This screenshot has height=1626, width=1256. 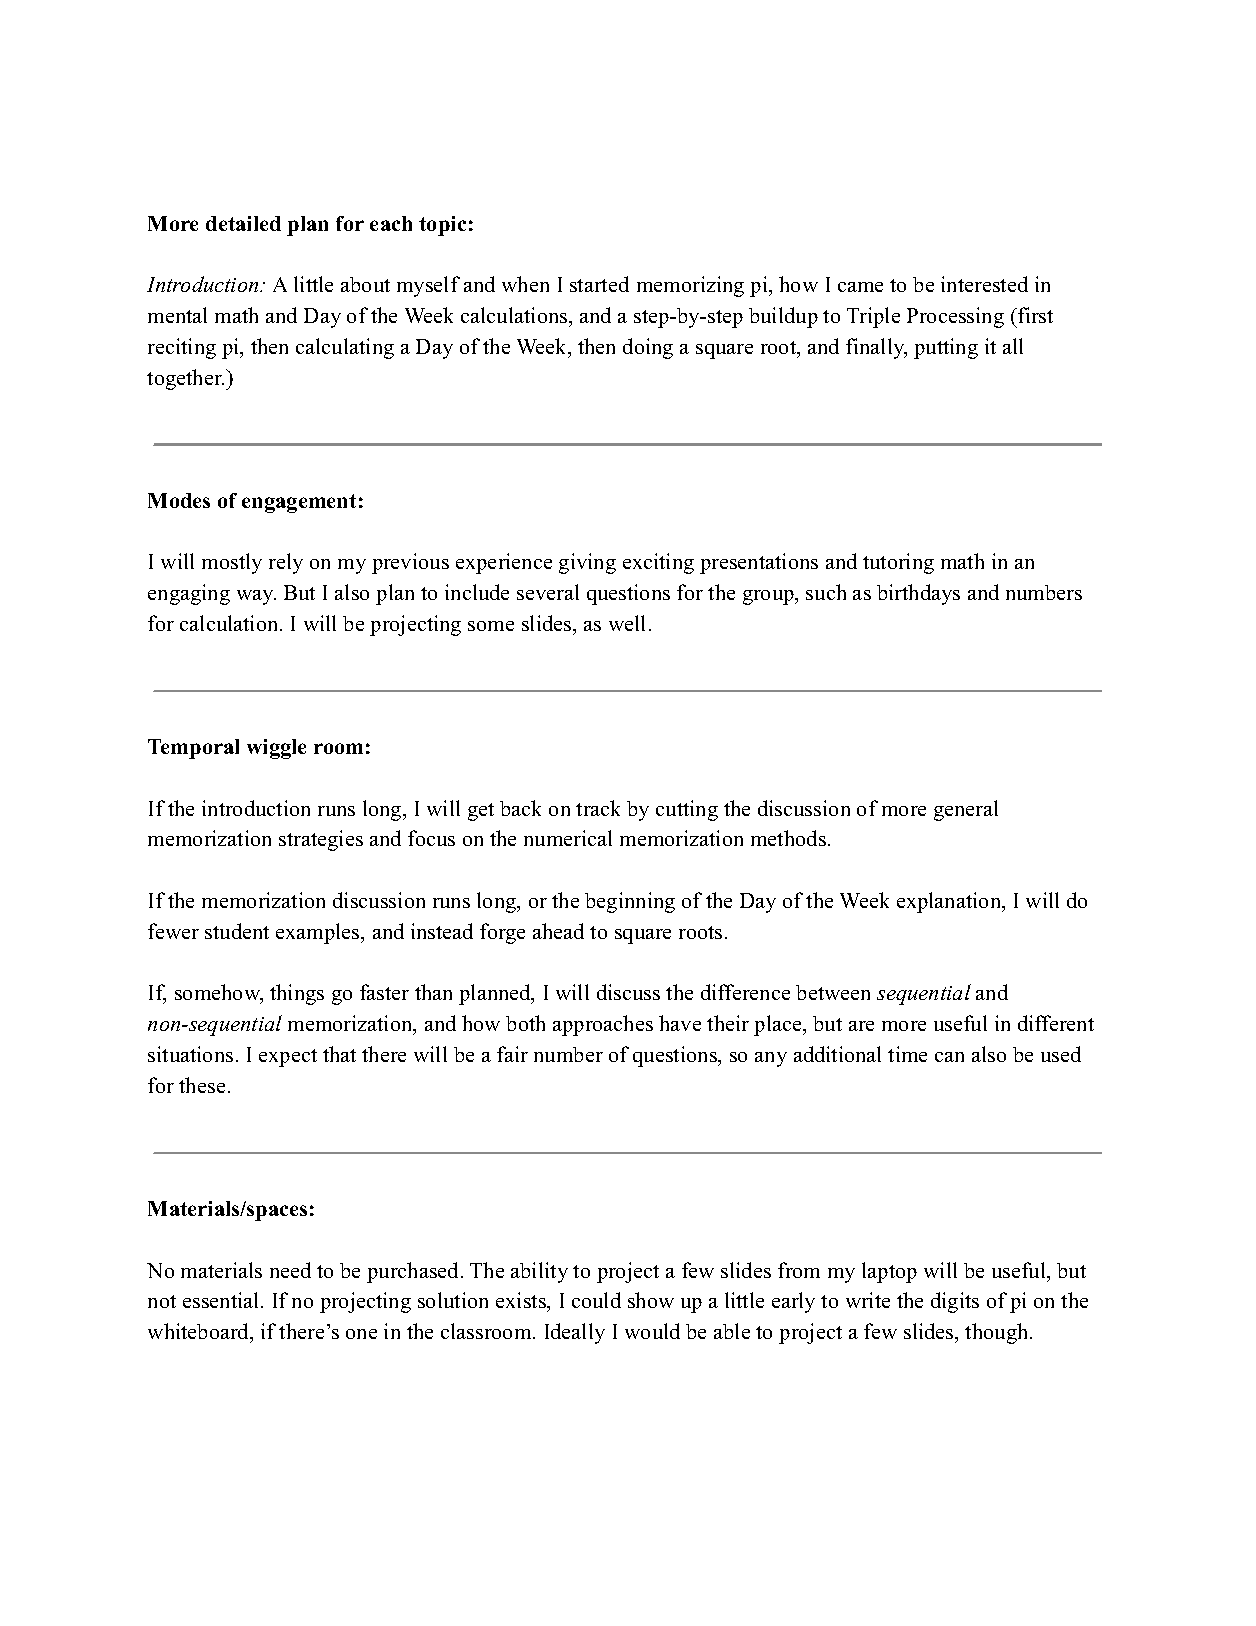 What do you see at coordinates (299, 503) in the screenshot?
I see `engagement` at bounding box center [299, 503].
